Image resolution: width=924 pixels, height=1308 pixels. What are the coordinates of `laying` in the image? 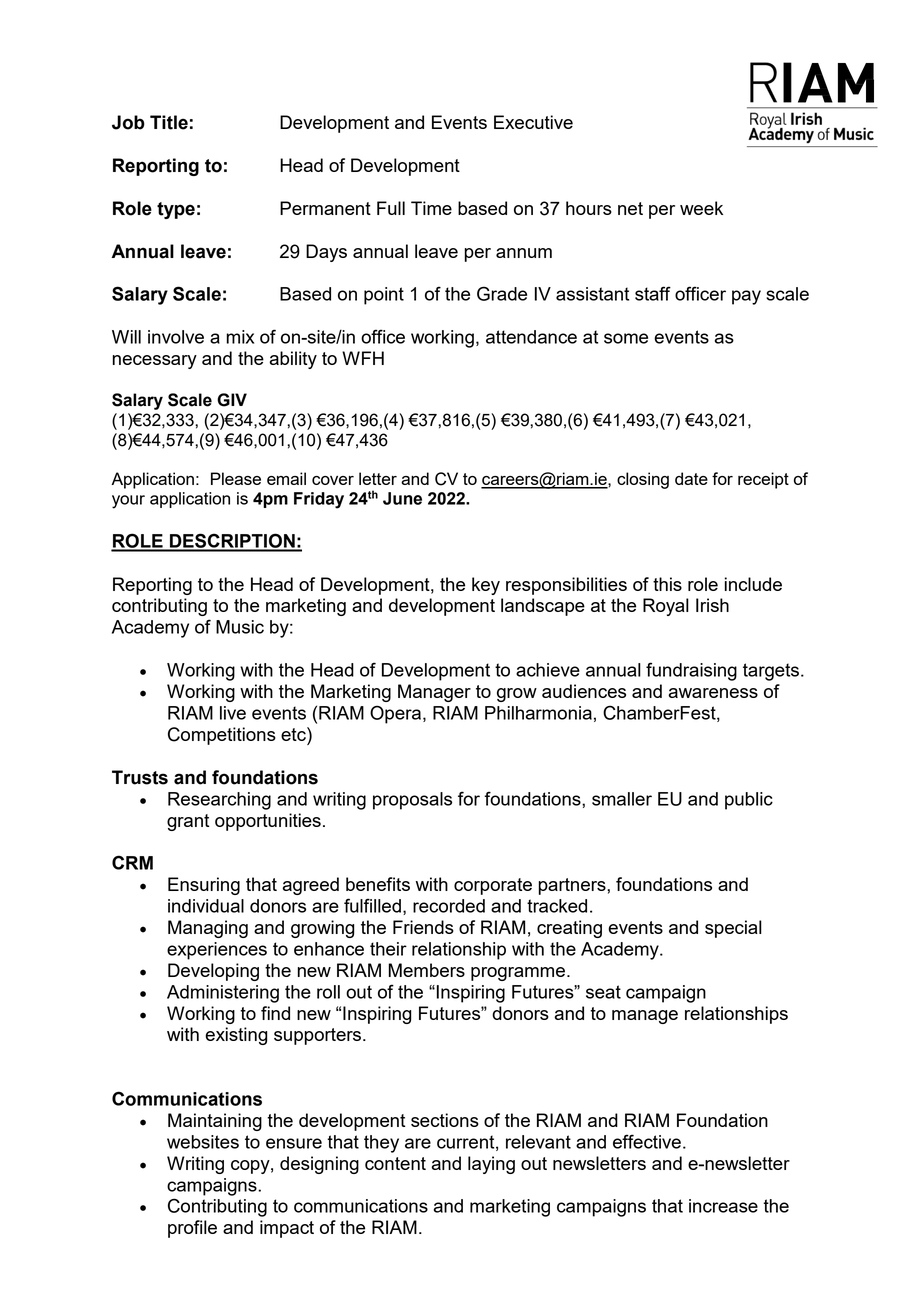 It's located at (491, 1165).
